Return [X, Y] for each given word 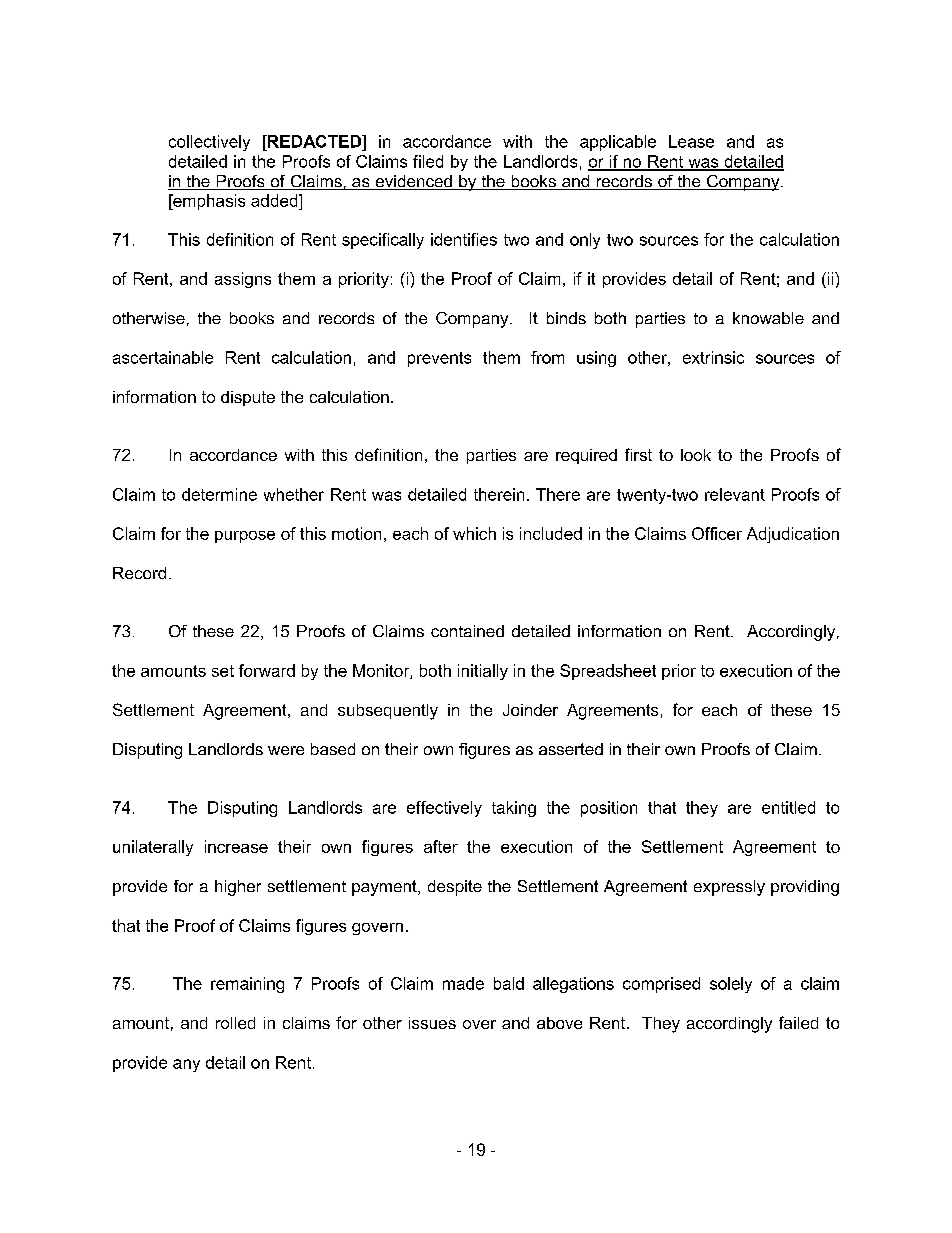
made [463, 983]
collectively [209, 143]
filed [428, 161]
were [286, 750]
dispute [248, 398]
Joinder [530, 710]
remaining [247, 985]
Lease [691, 141]
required [586, 456]
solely [731, 985]
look [696, 455]
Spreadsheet [608, 672]
